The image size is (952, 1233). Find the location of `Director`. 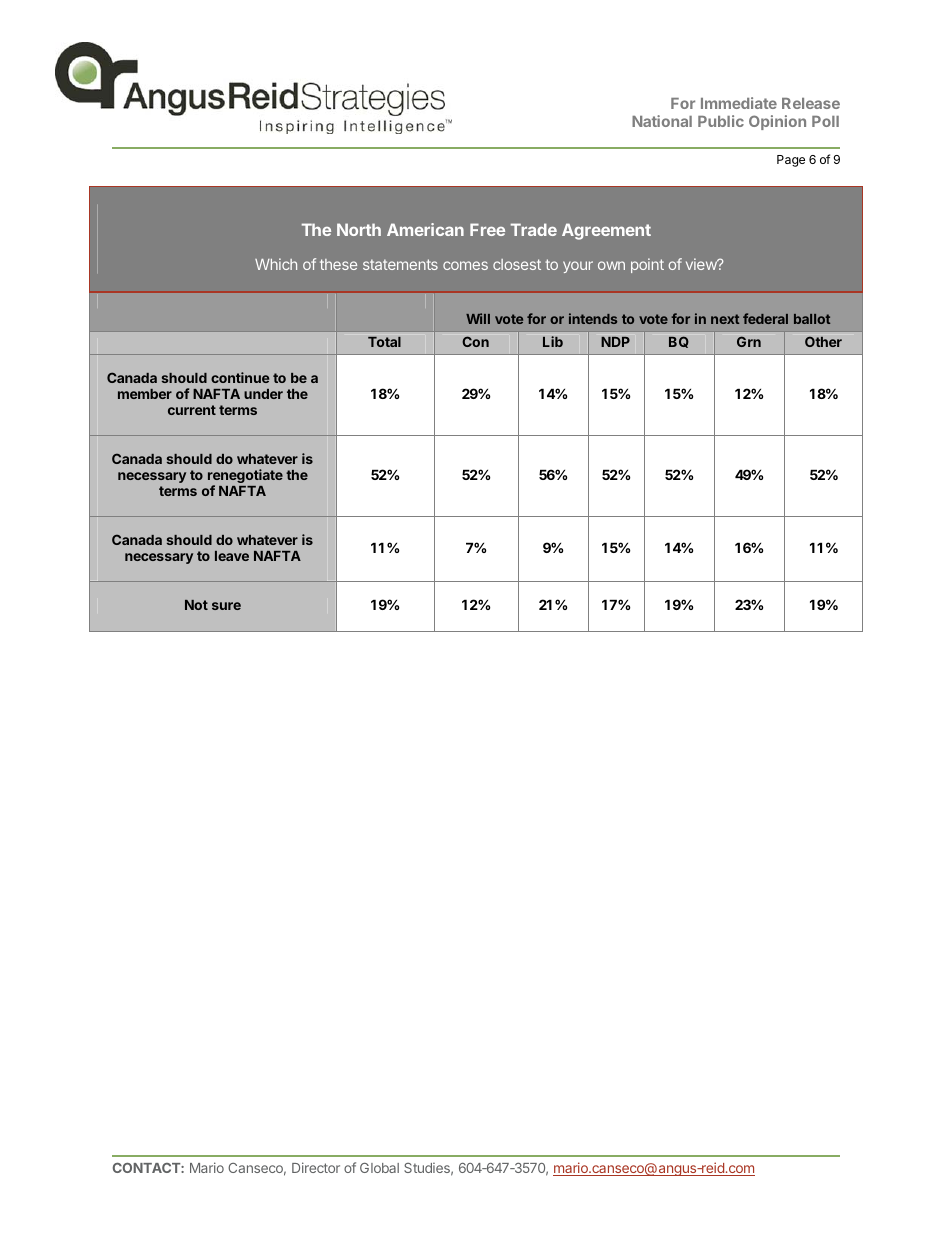

Director is located at coordinates (316, 1167).
